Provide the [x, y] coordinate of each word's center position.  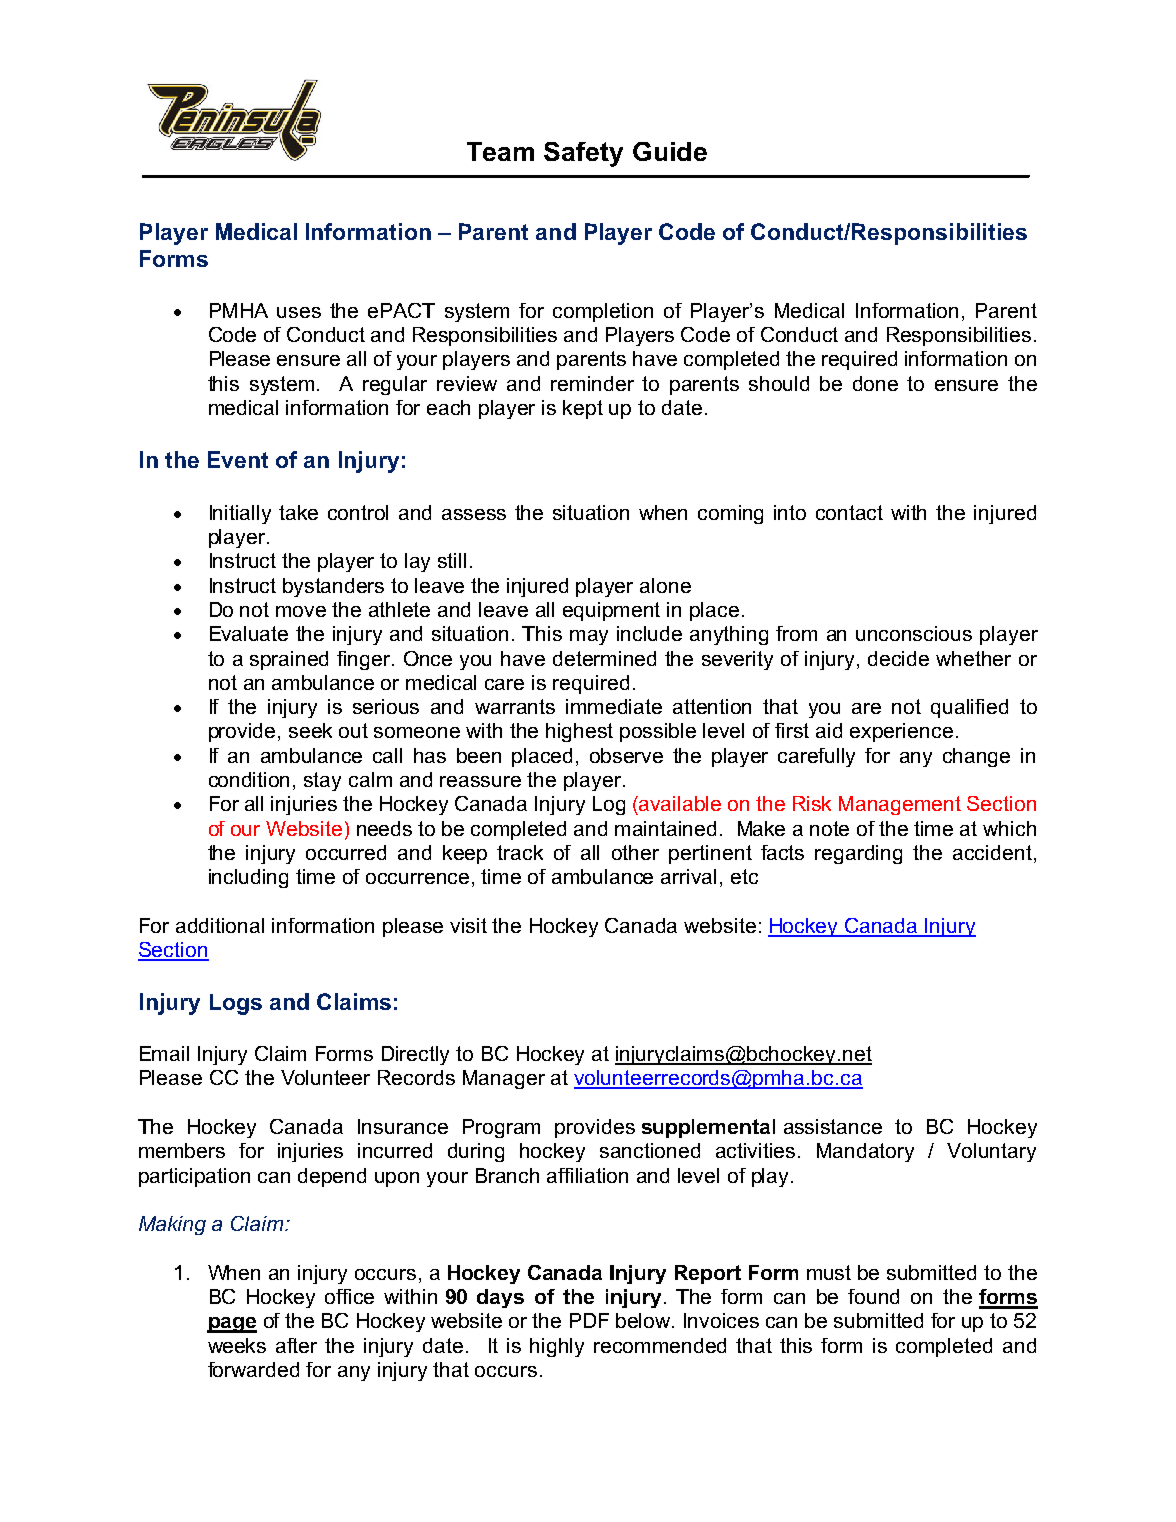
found [873, 1296]
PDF [589, 1320]
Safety [583, 154]
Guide [670, 151]
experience [901, 732]
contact [849, 512]
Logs [236, 1004]
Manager [504, 1079]
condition [249, 779]
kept [583, 409]
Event [238, 459]
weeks [237, 1345]
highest [579, 732]
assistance [833, 1126]
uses [299, 312]
